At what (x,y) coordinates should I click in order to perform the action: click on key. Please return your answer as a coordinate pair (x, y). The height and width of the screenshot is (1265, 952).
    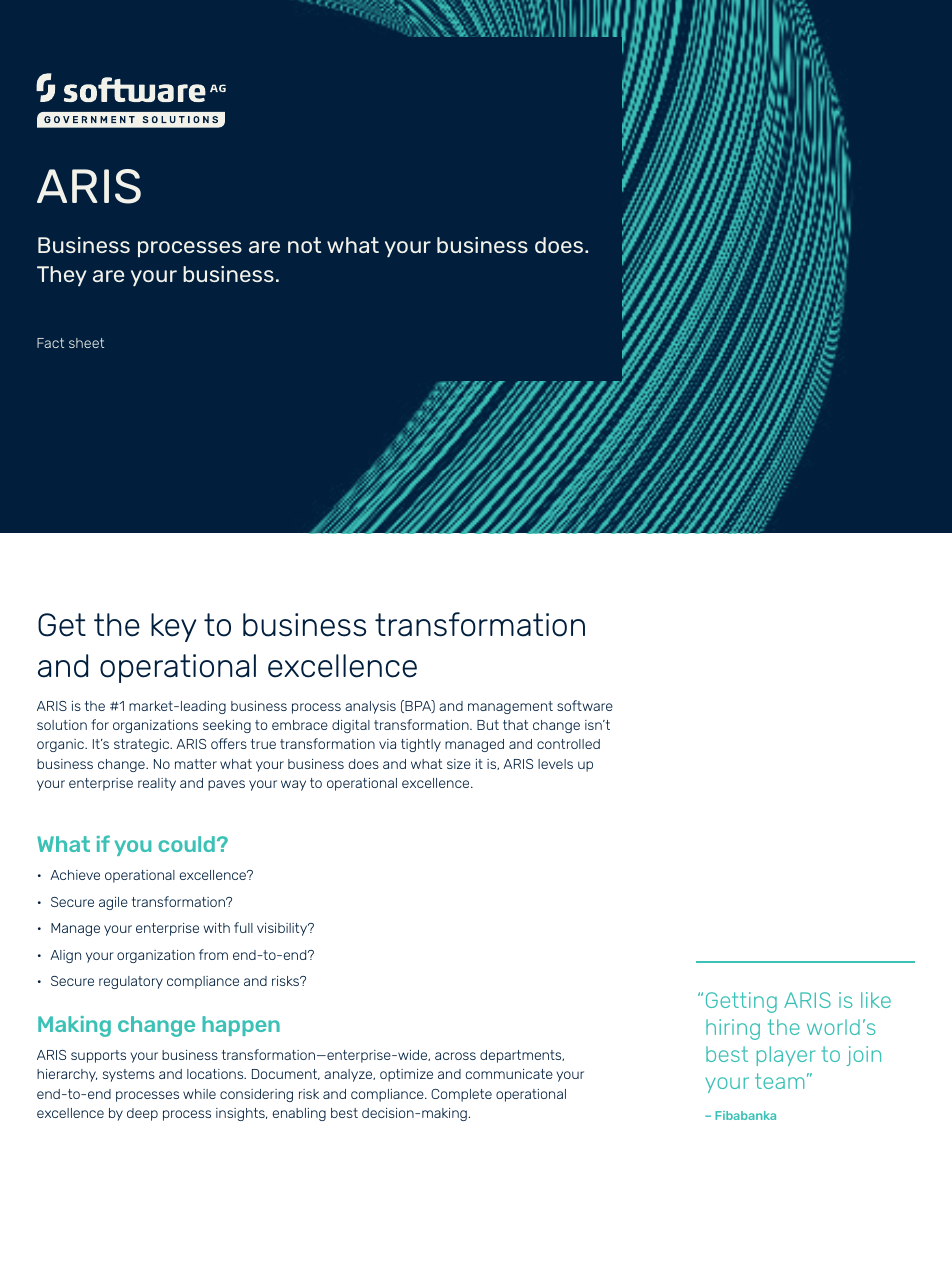
    Looking at the image, I should click on (173, 627).
